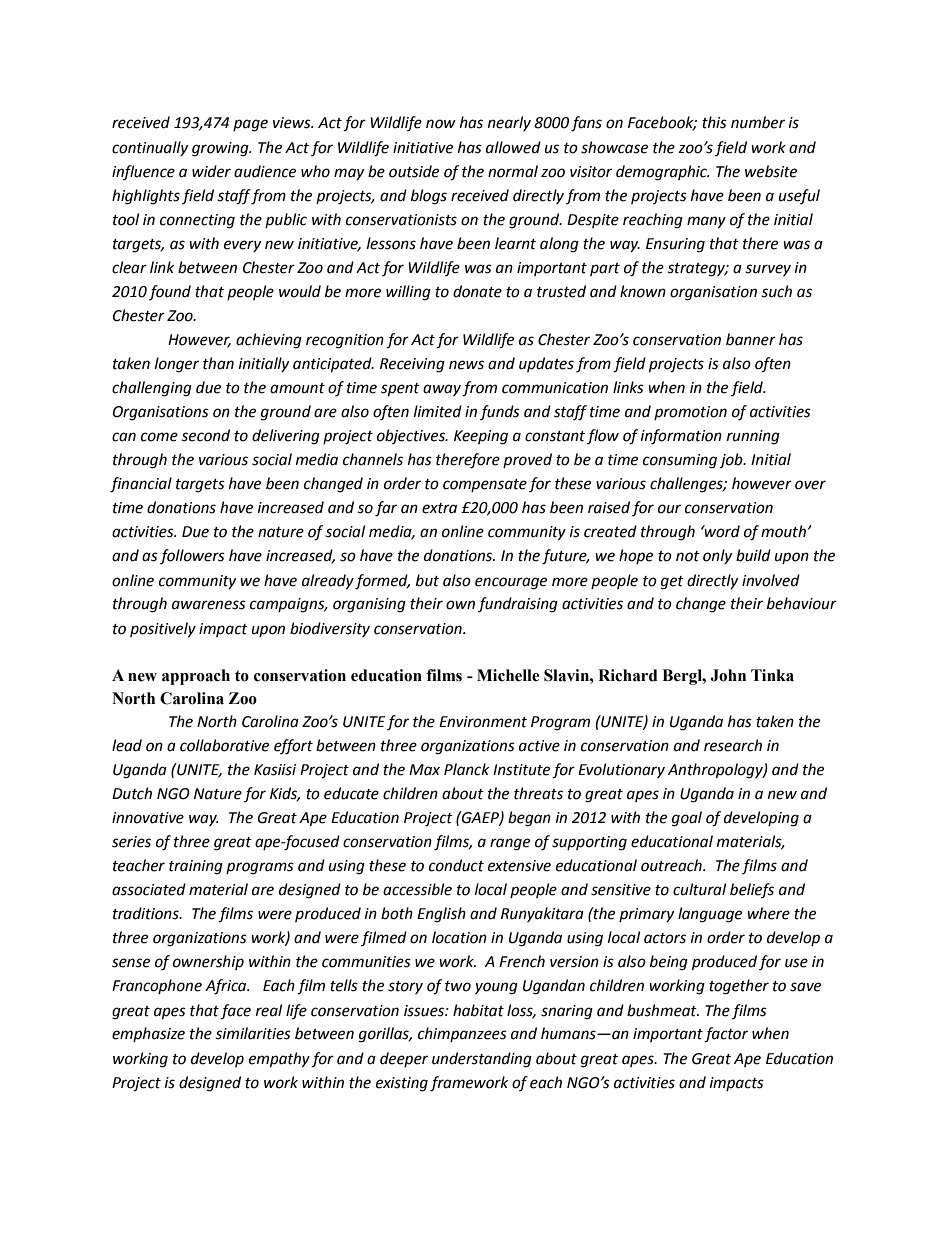 The image size is (952, 1233). I want to click on similarities, so click(253, 1033).
